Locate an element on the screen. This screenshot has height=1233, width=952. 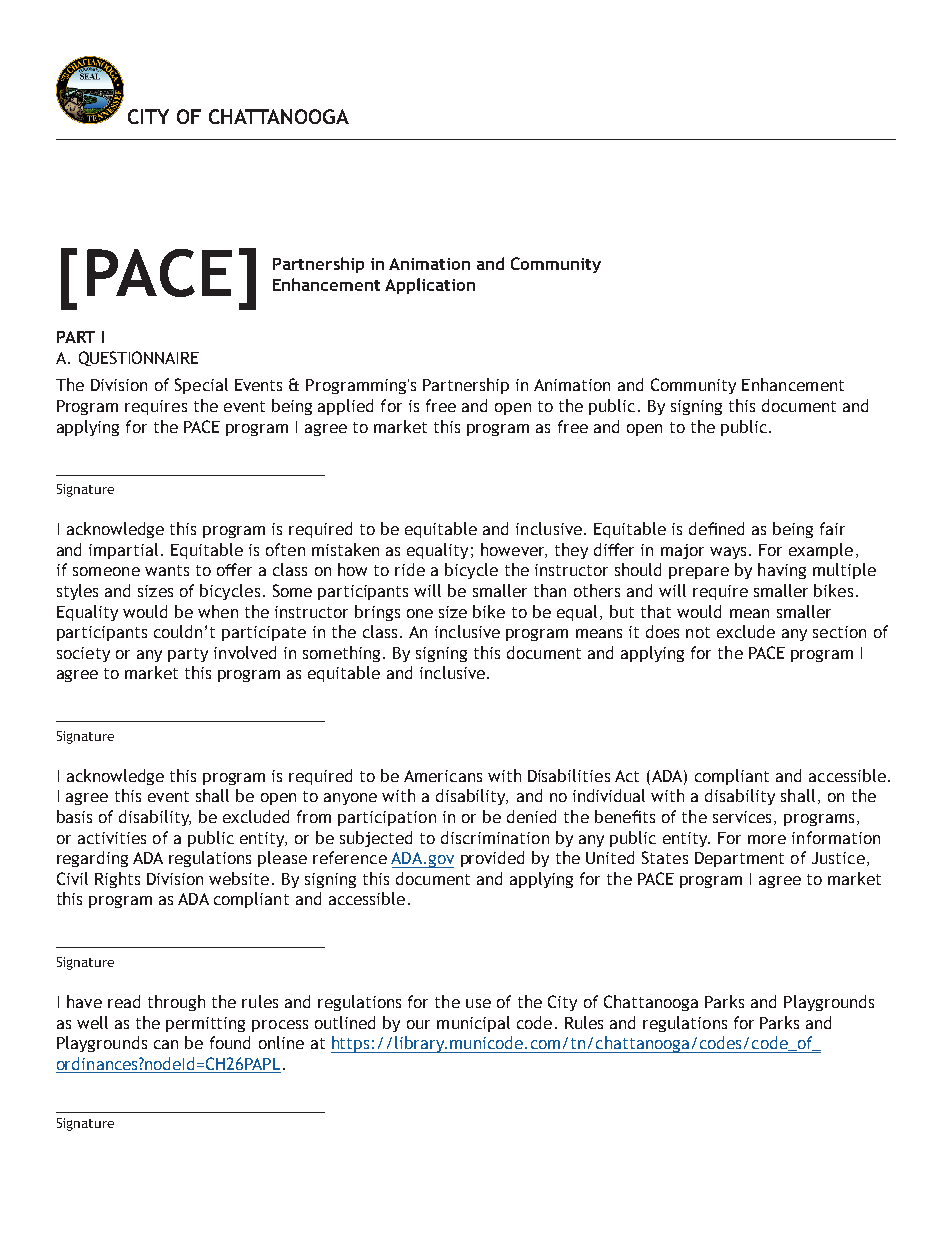
involved is located at coordinates (245, 652).
